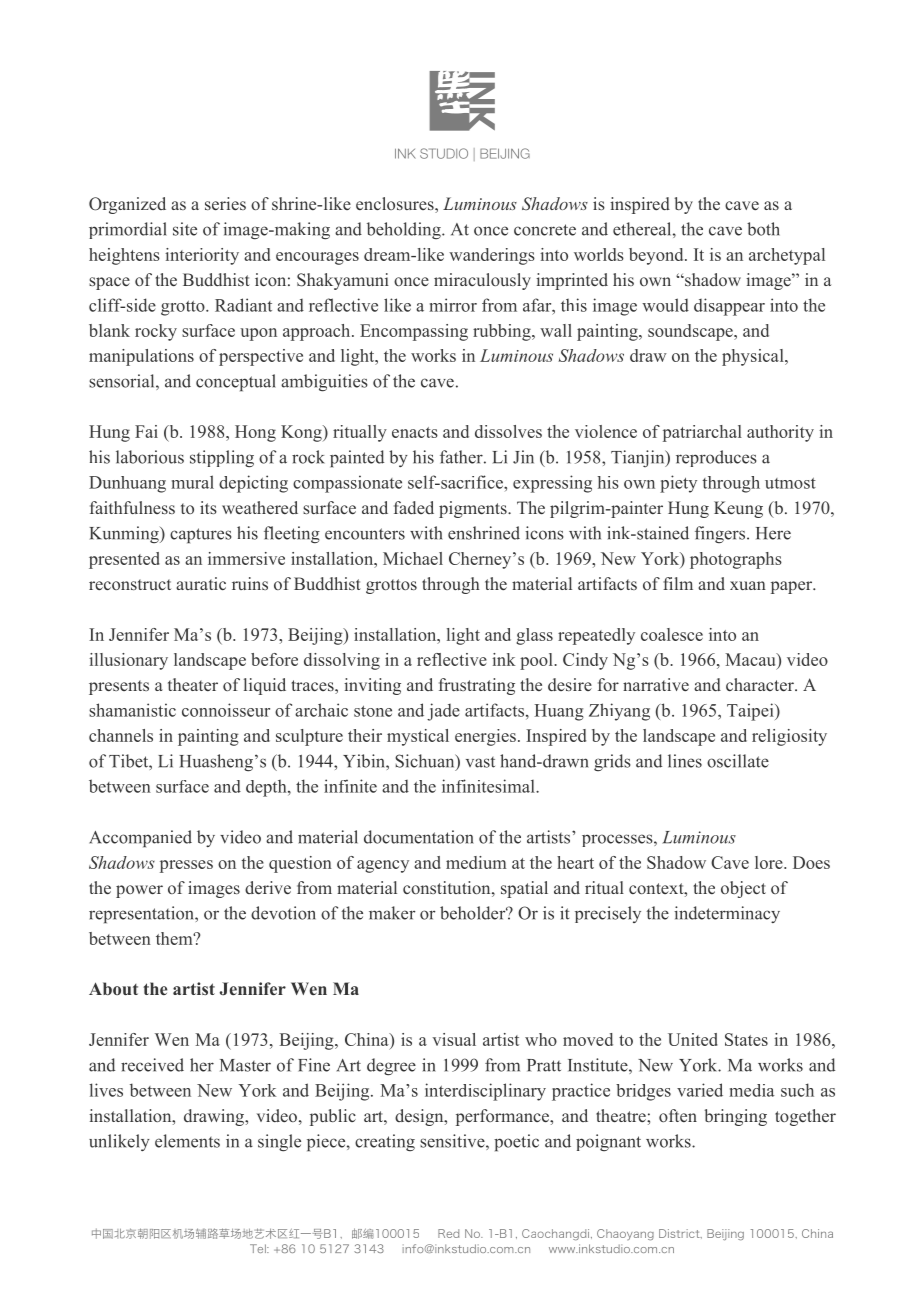 The image size is (924, 1308). I want to click on object, so click(743, 889).
